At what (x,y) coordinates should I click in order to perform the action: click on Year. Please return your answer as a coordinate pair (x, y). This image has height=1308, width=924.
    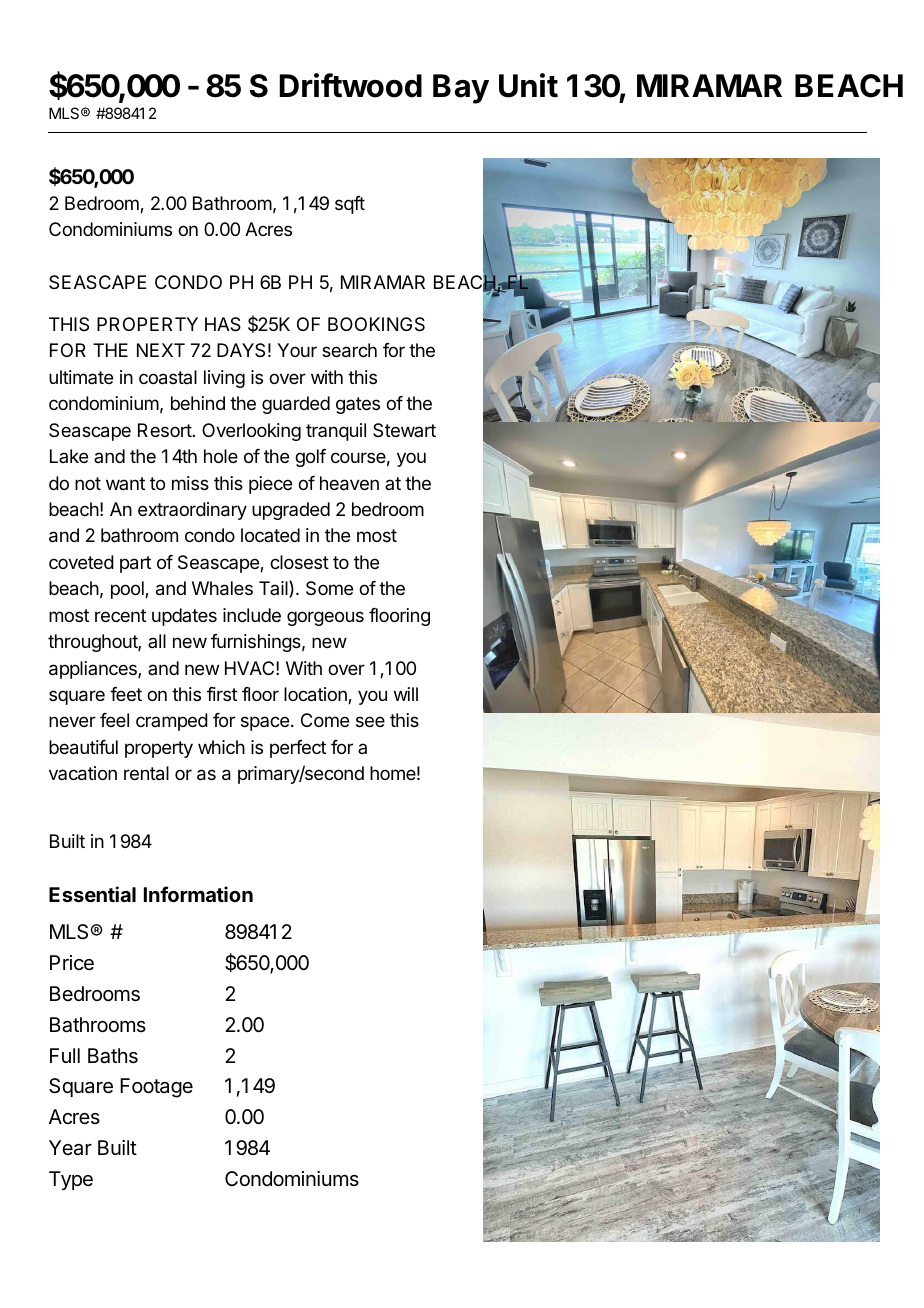
    Looking at the image, I should click on (70, 1148).
